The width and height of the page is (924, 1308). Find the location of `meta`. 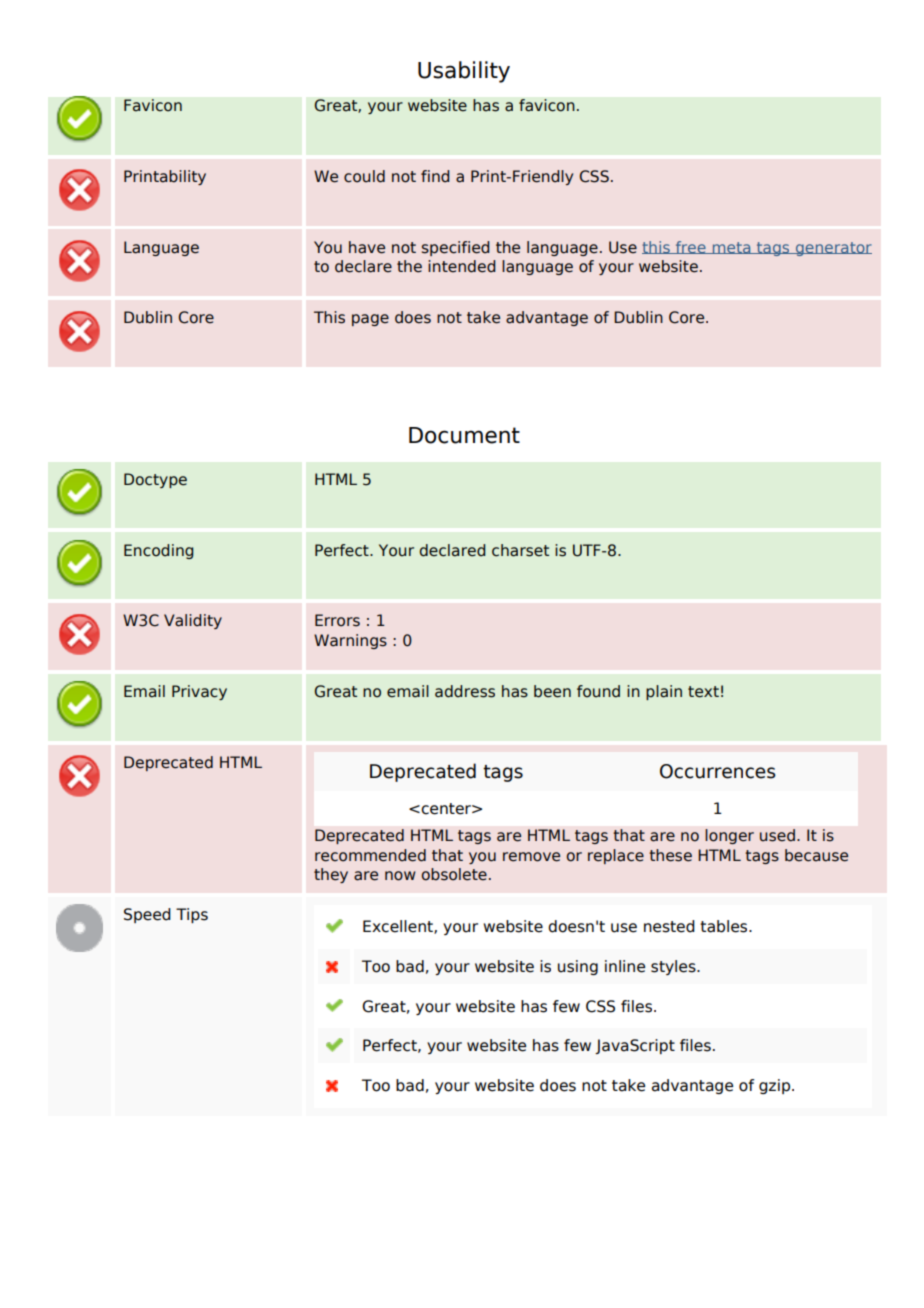

meta is located at coordinates (731, 248).
